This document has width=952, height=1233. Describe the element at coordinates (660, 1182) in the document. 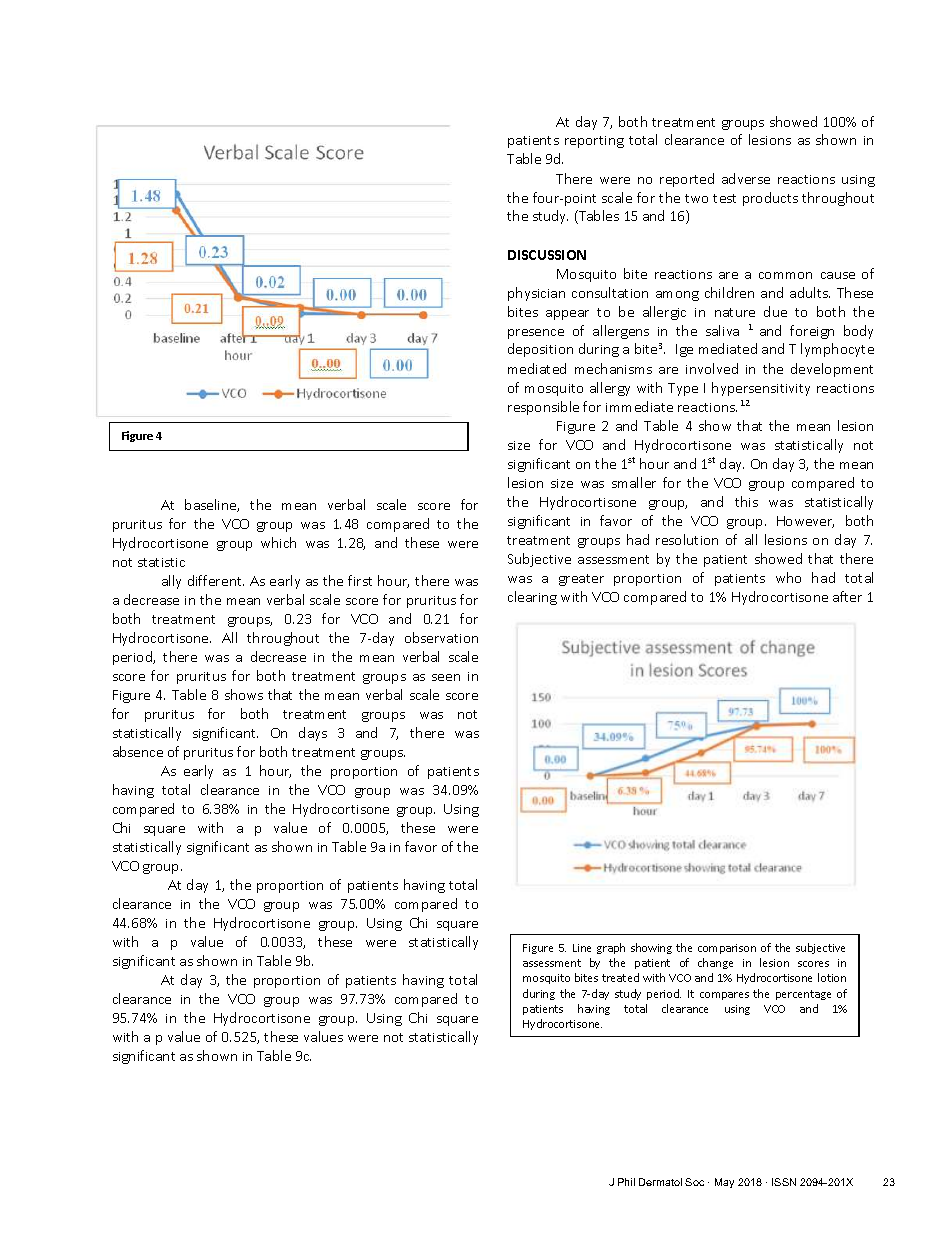

I see `Dermatol` at that location.
